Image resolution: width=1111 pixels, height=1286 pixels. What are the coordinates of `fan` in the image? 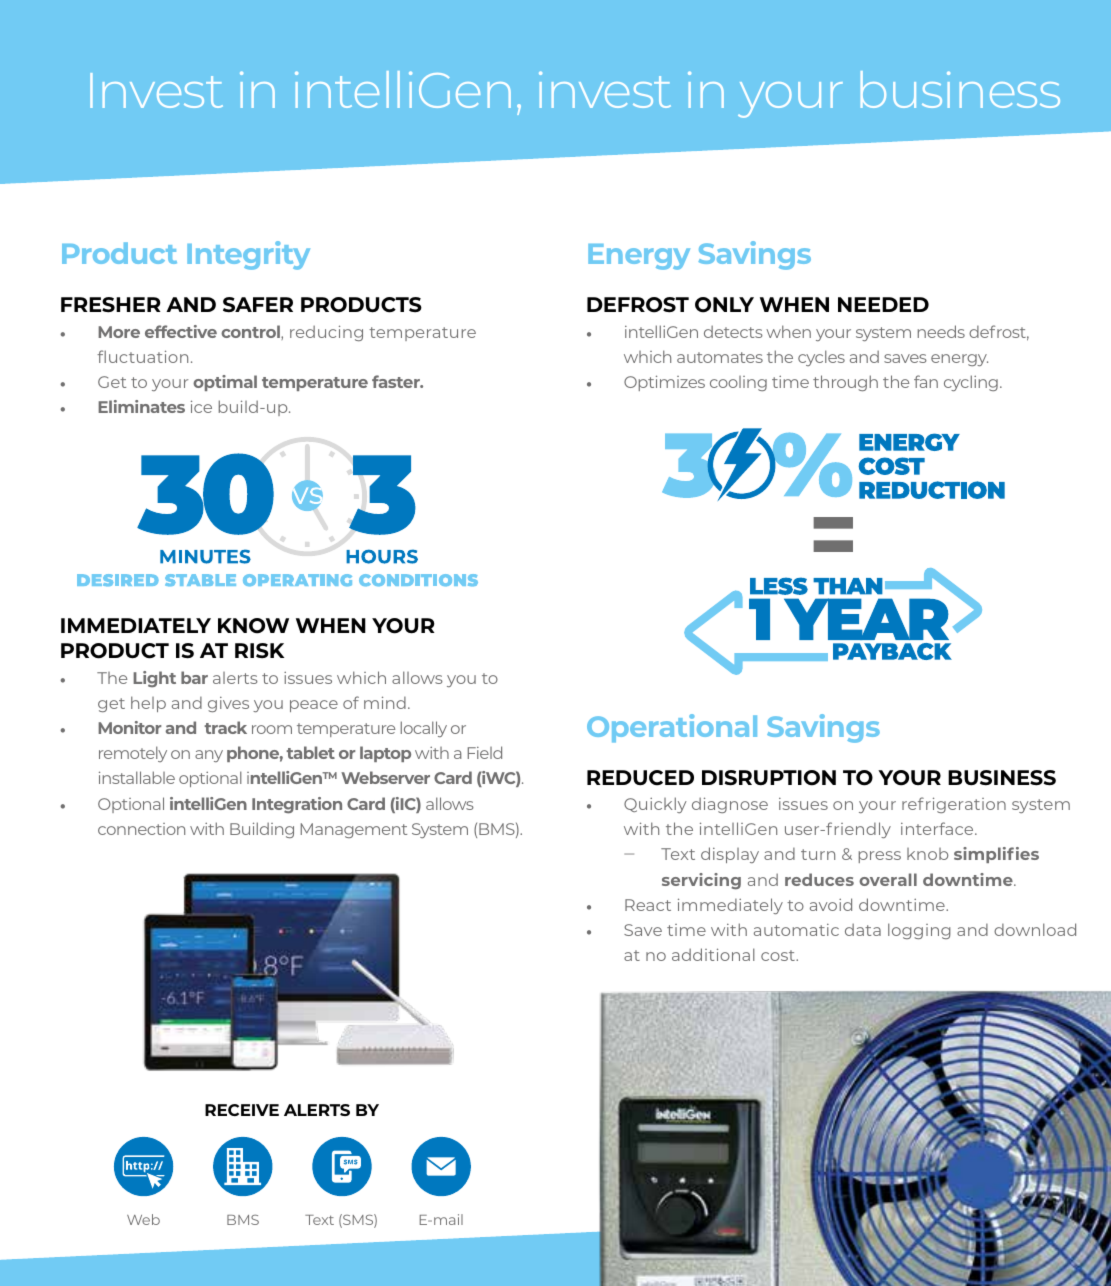 It's located at (926, 381).
